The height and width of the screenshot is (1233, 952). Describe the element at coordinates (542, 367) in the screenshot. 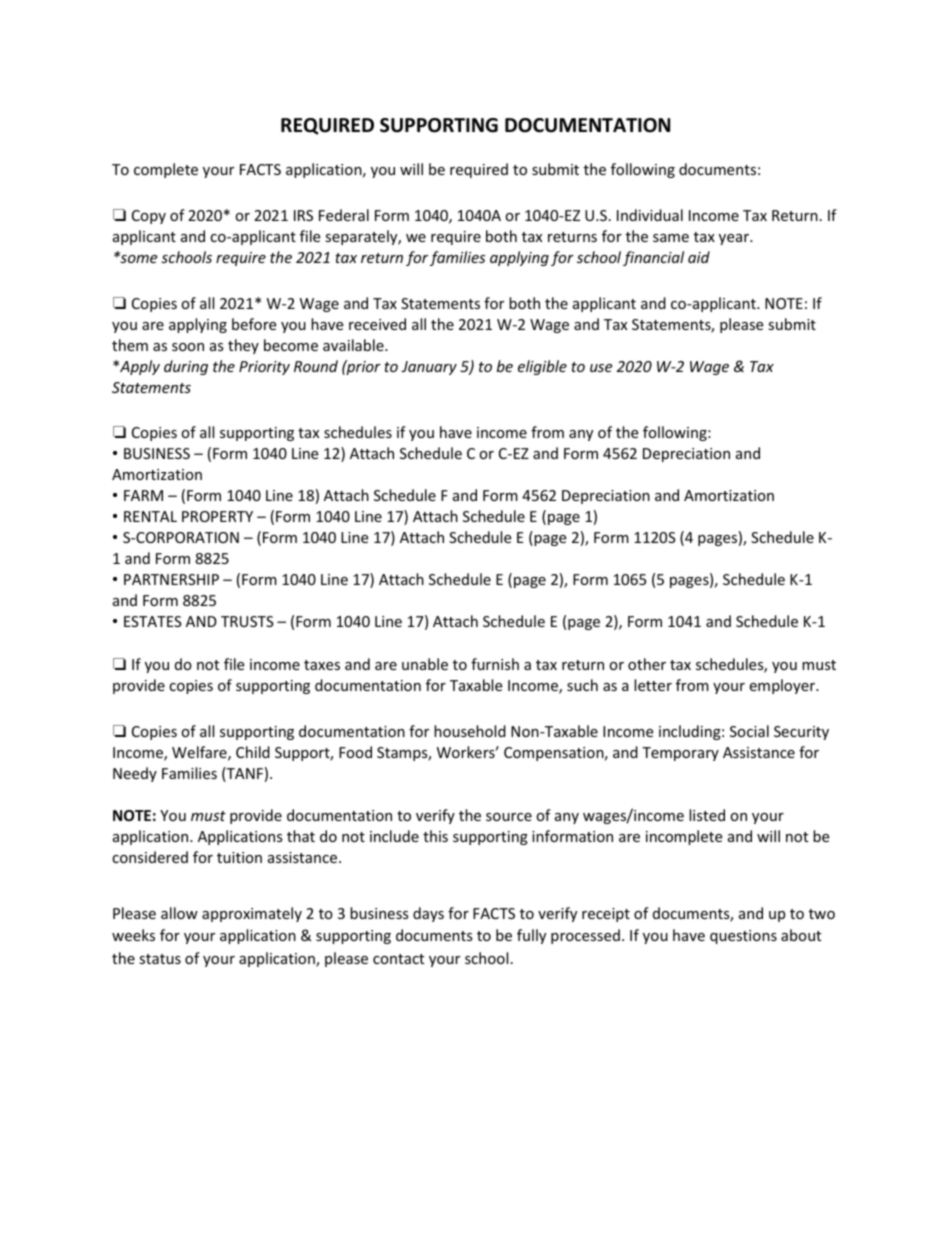

I see `eligible` at that location.
